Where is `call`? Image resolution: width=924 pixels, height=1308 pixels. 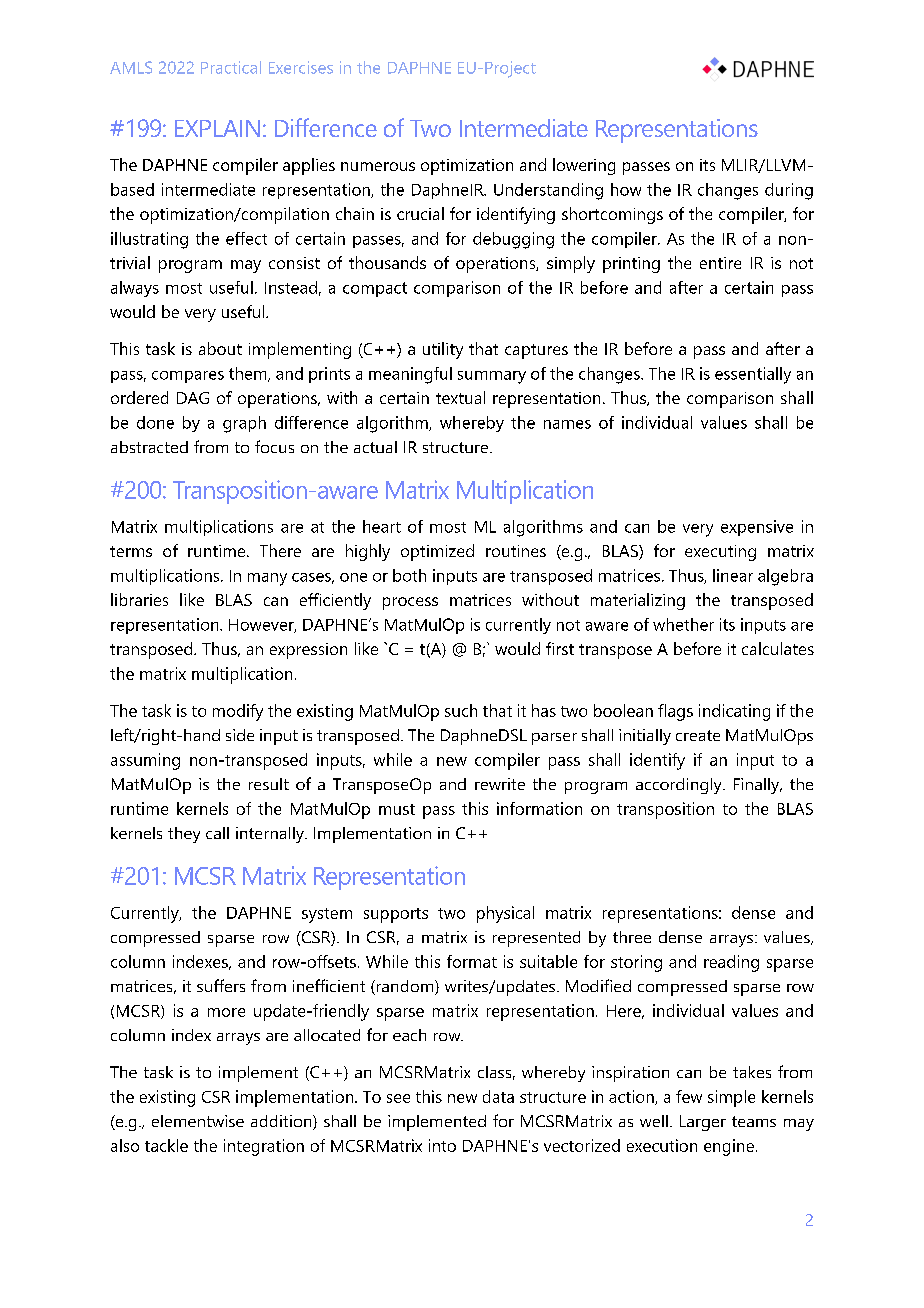 call is located at coordinates (217, 833).
